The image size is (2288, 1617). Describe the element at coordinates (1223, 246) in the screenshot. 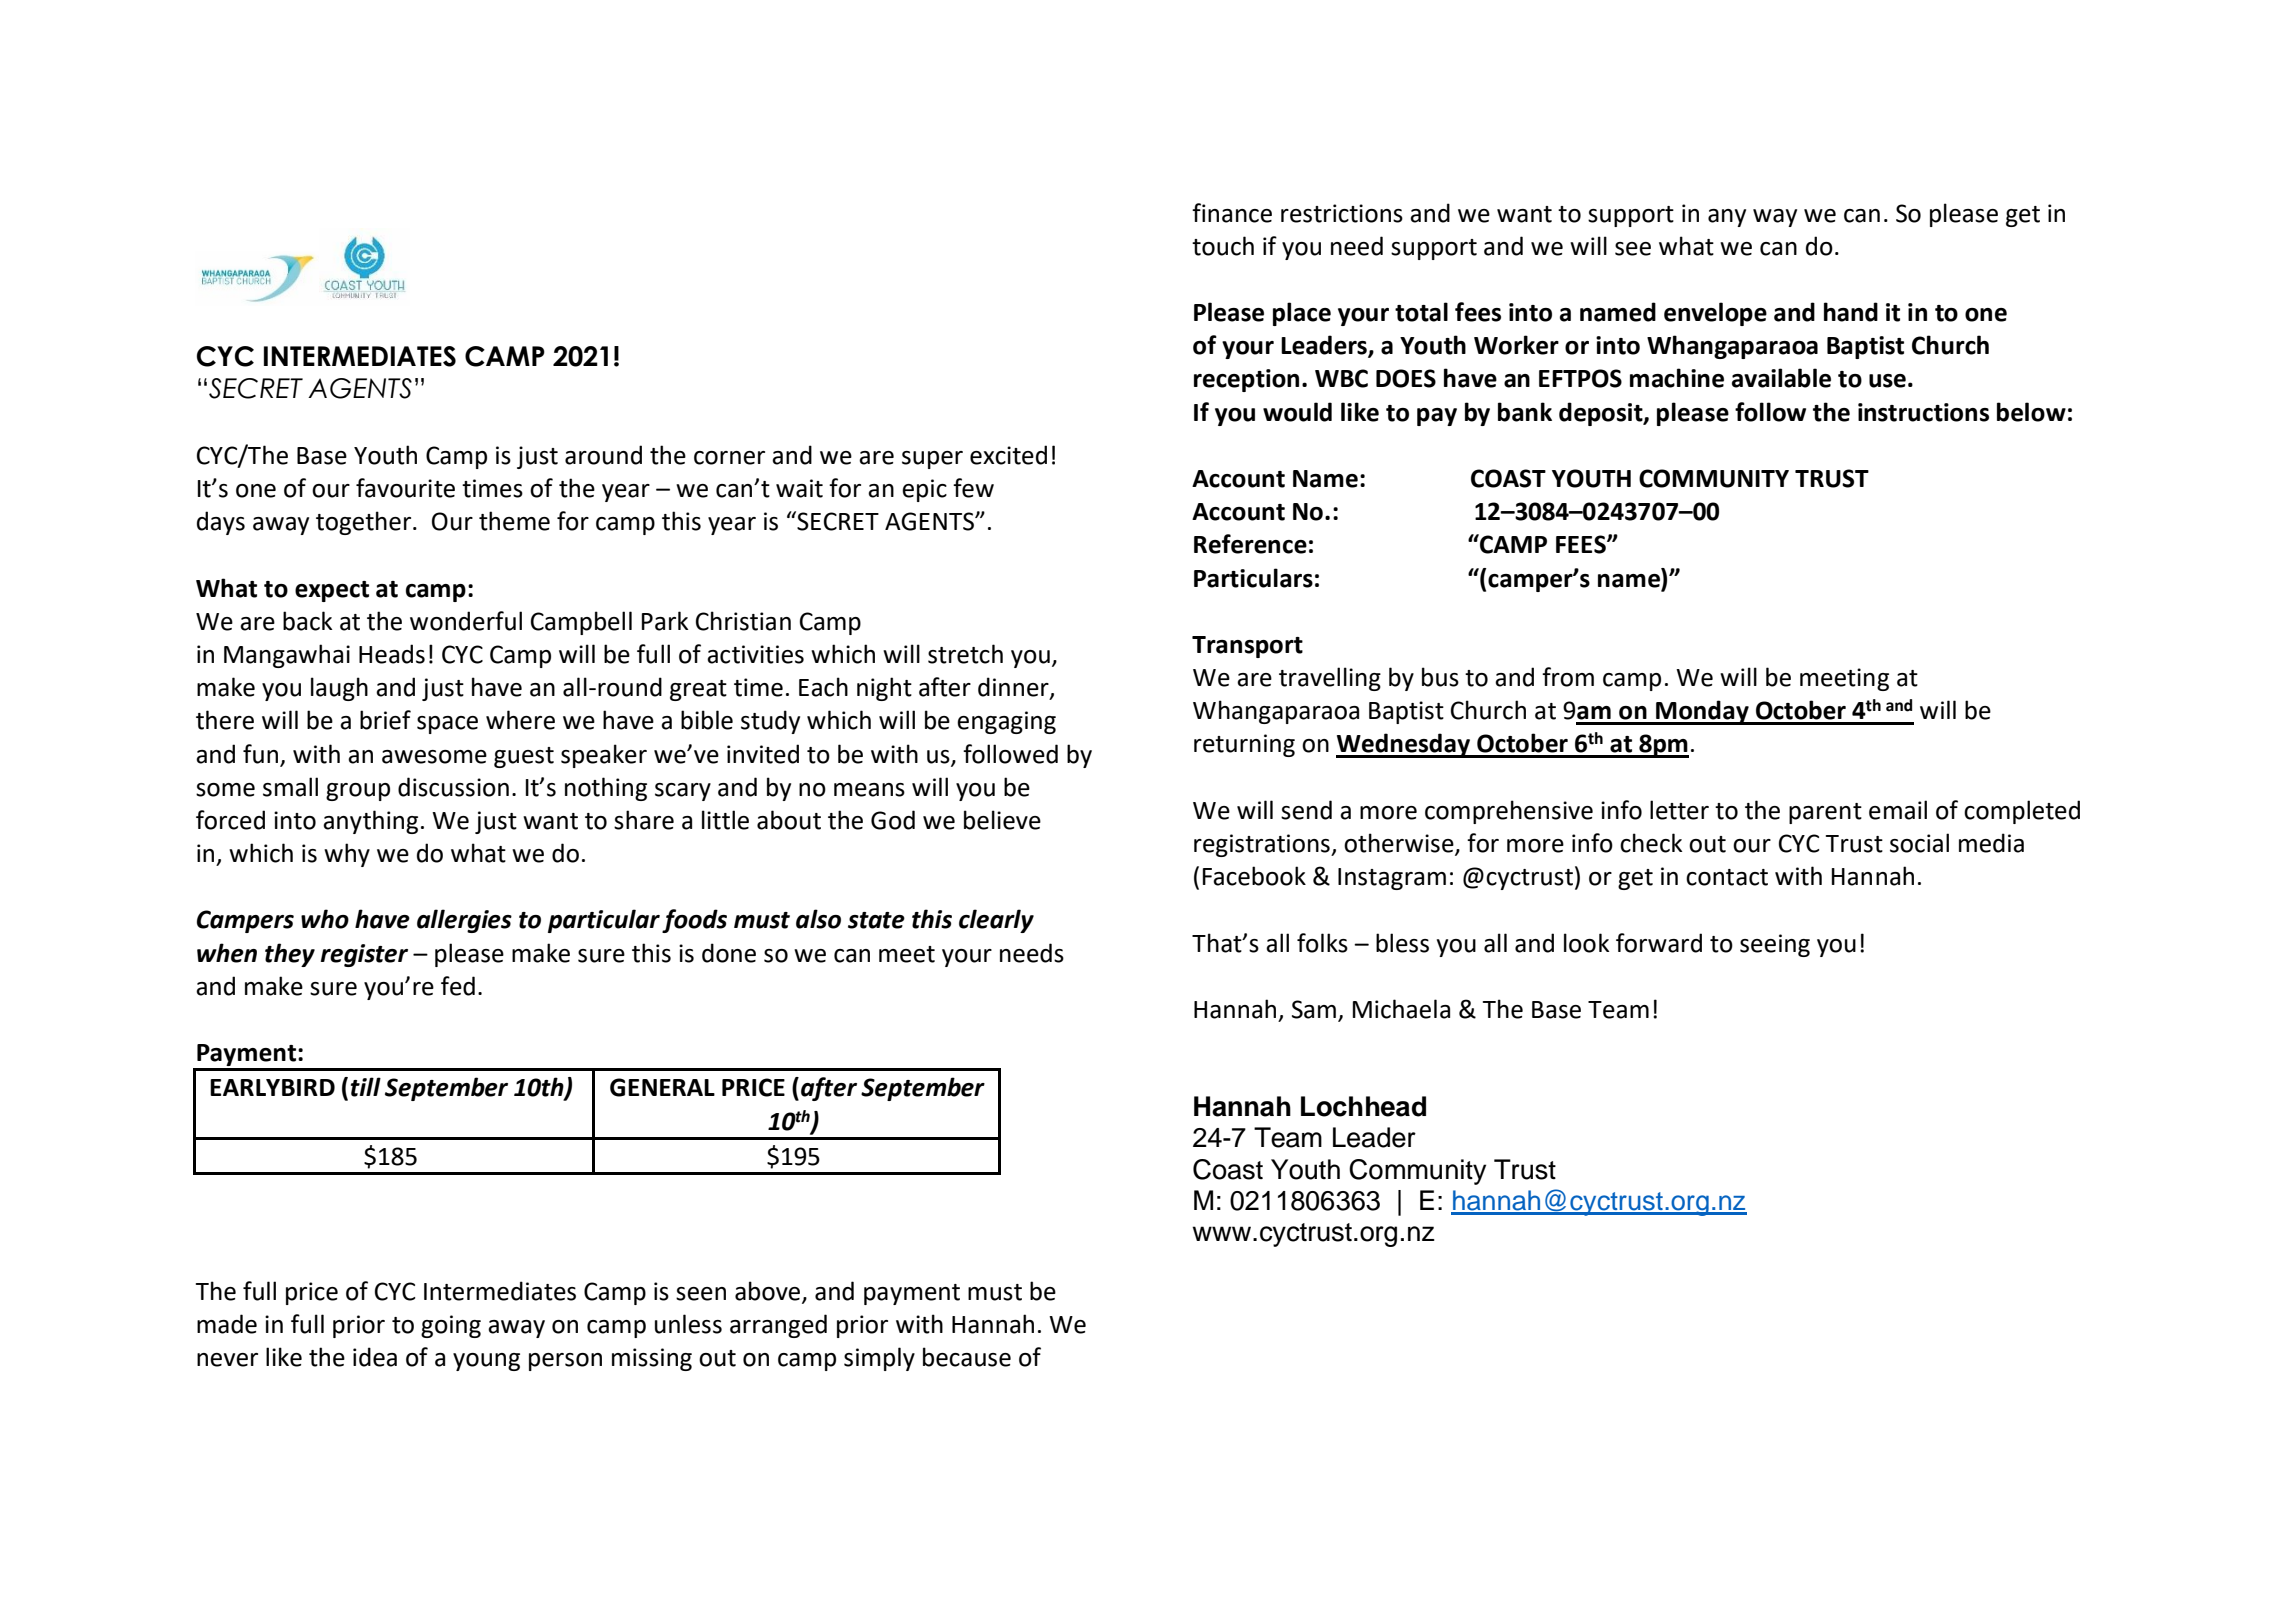

I see `touch` at that location.
